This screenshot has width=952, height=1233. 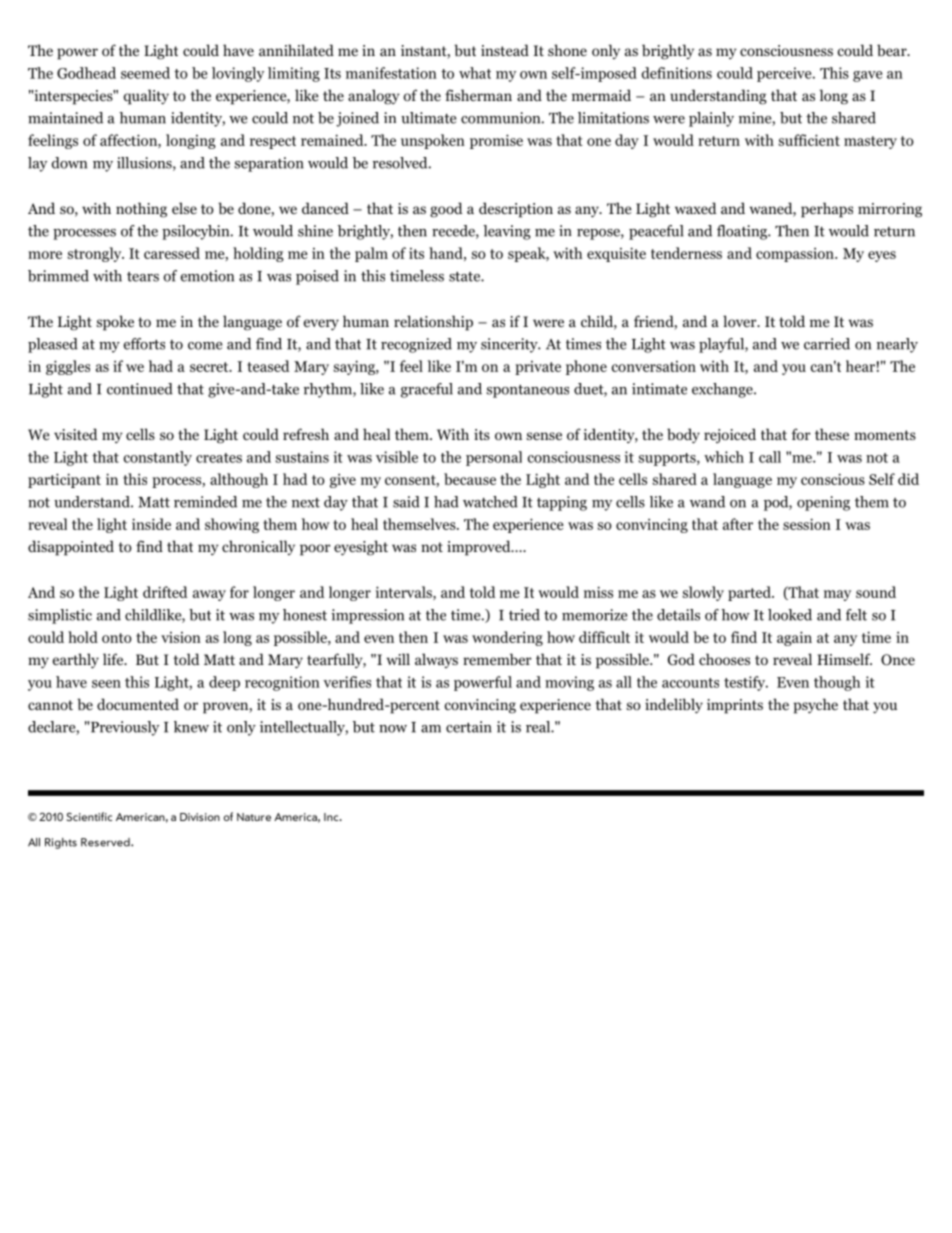 I want to click on carried, so click(x=827, y=344).
